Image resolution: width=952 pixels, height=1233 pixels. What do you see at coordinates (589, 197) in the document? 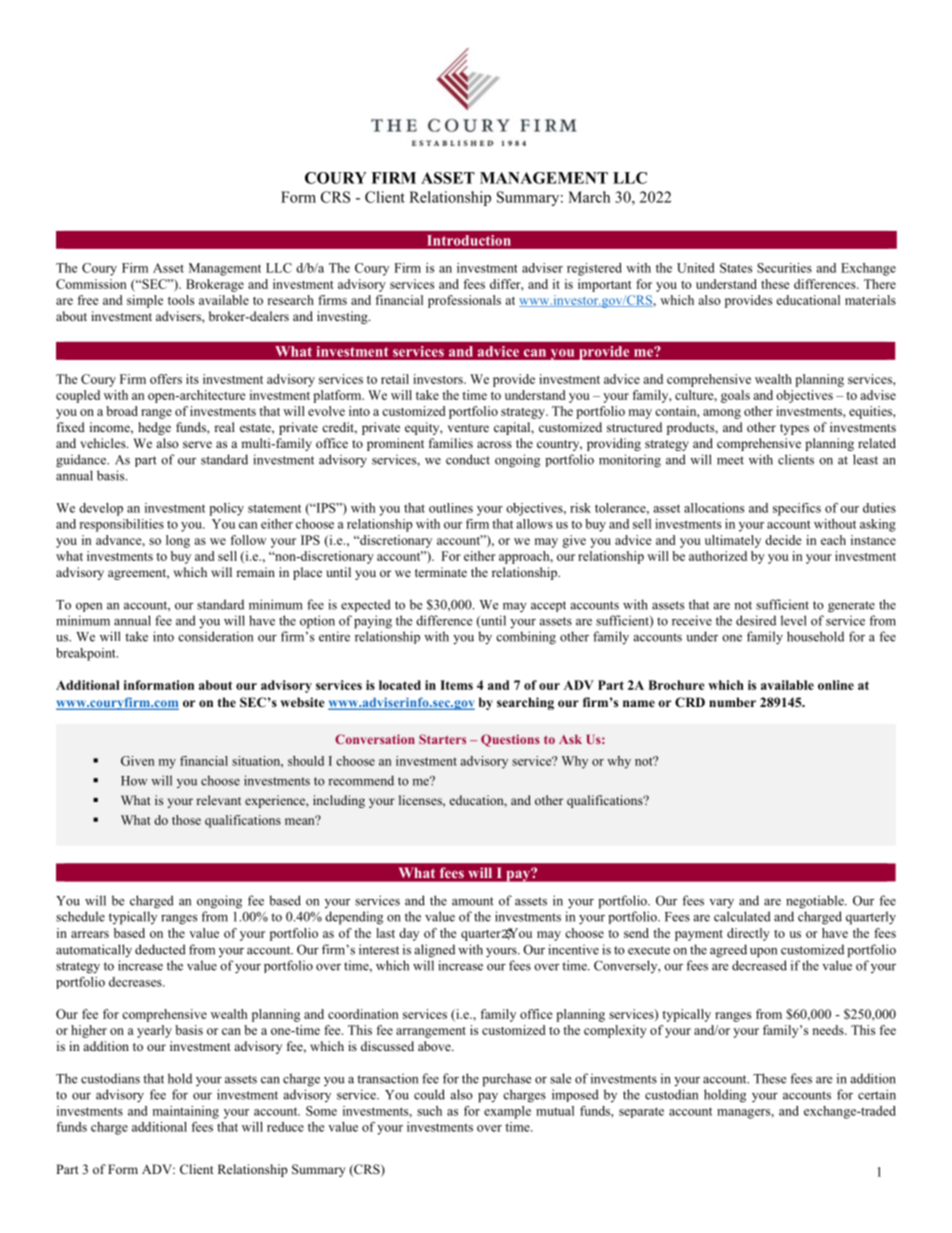
I see `March` at bounding box center [589, 197].
